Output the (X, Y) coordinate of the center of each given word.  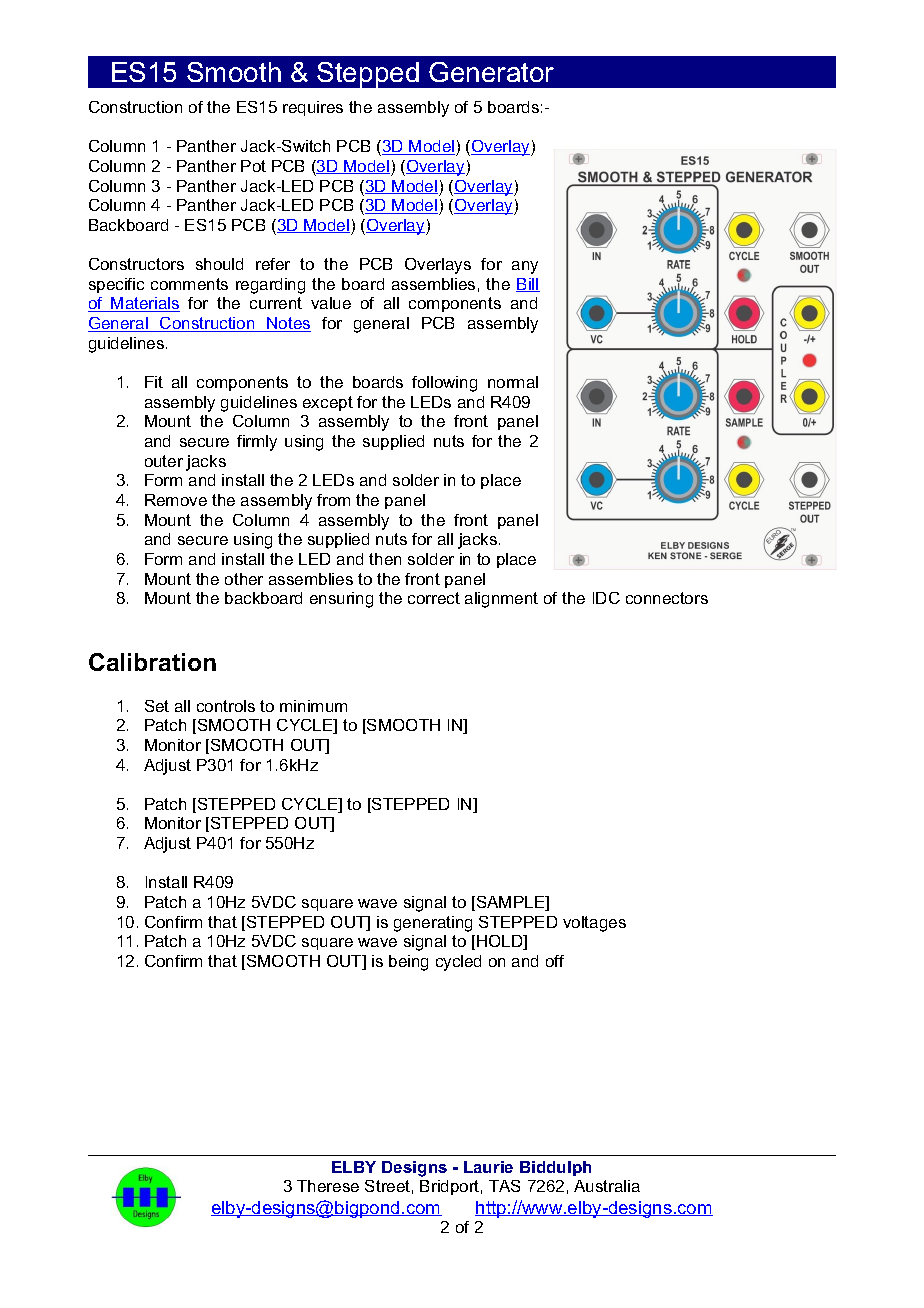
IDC (606, 598)
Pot (253, 166)
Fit (154, 382)
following (444, 384)
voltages (594, 924)
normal (513, 382)
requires (313, 108)
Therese (328, 1186)
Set (157, 706)
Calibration (152, 662)
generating (433, 924)
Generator (491, 72)
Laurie (488, 1167)
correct (434, 598)
